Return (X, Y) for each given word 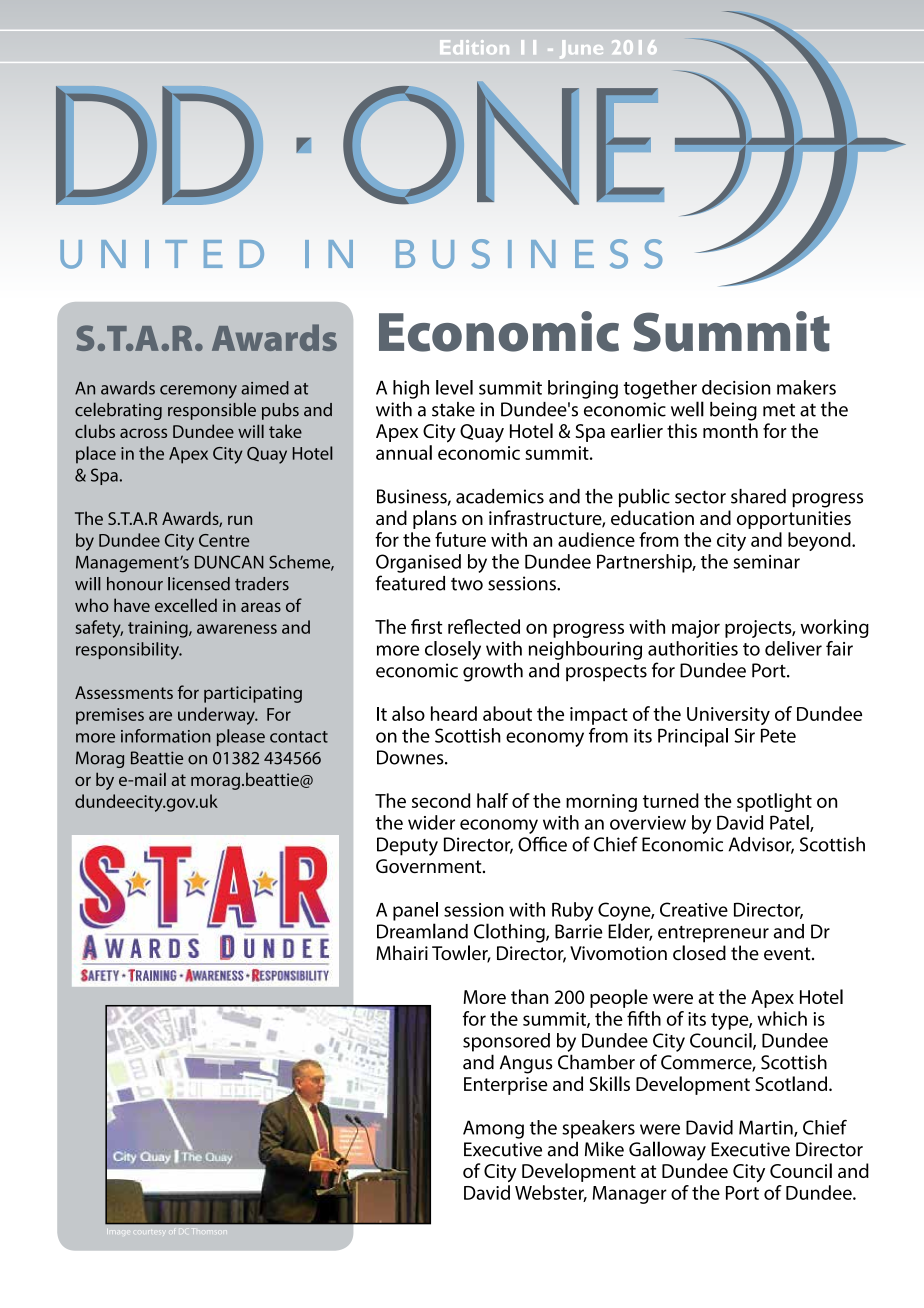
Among (493, 1129)
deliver (793, 648)
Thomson (209, 1231)
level (454, 387)
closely (453, 650)
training (159, 629)
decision (736, 387)
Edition (474, 47)
